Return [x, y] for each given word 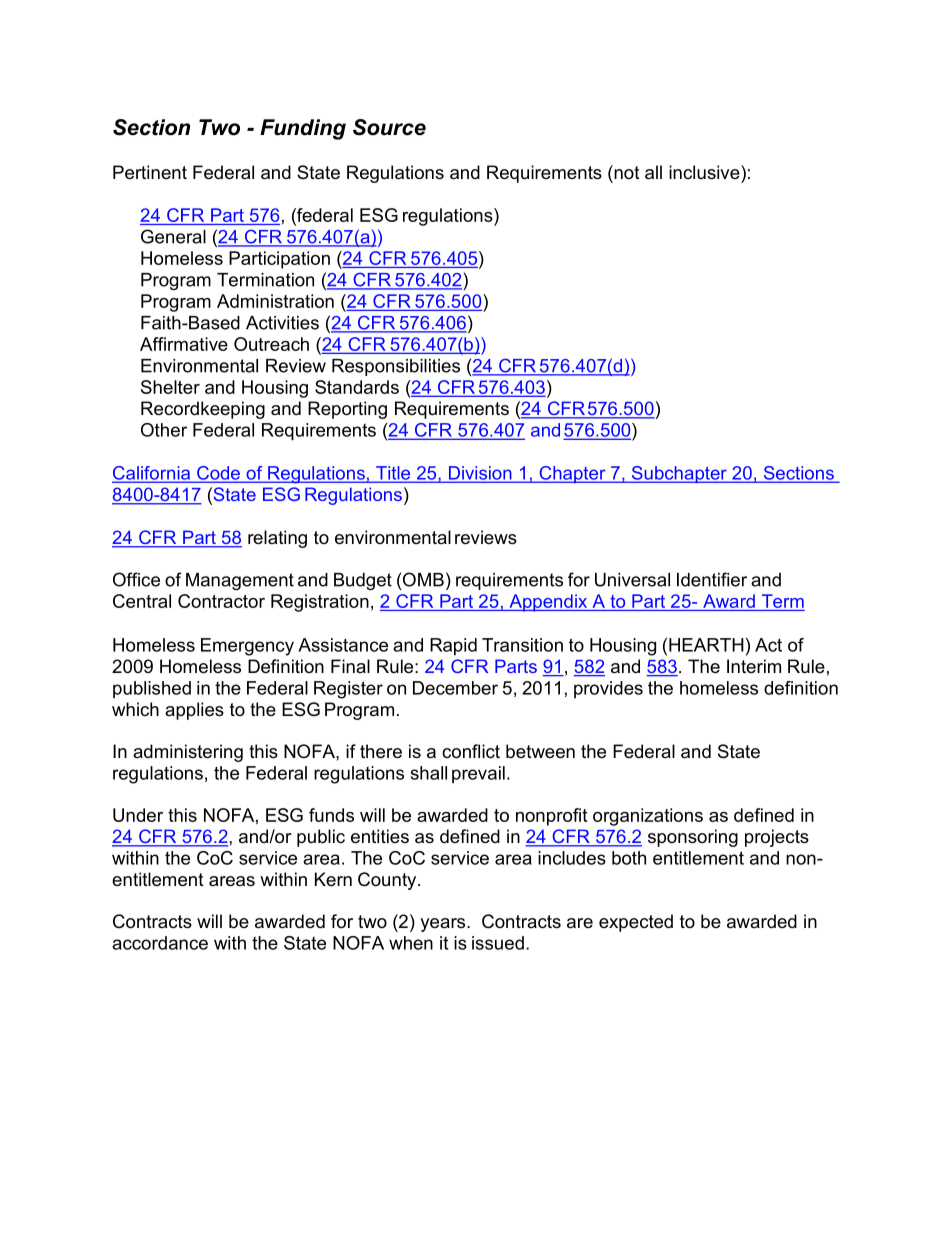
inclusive [705, 172]
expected [636, 923]
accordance [160, 943]
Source [389, 127]
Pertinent [150, 172]
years [444, 925]
